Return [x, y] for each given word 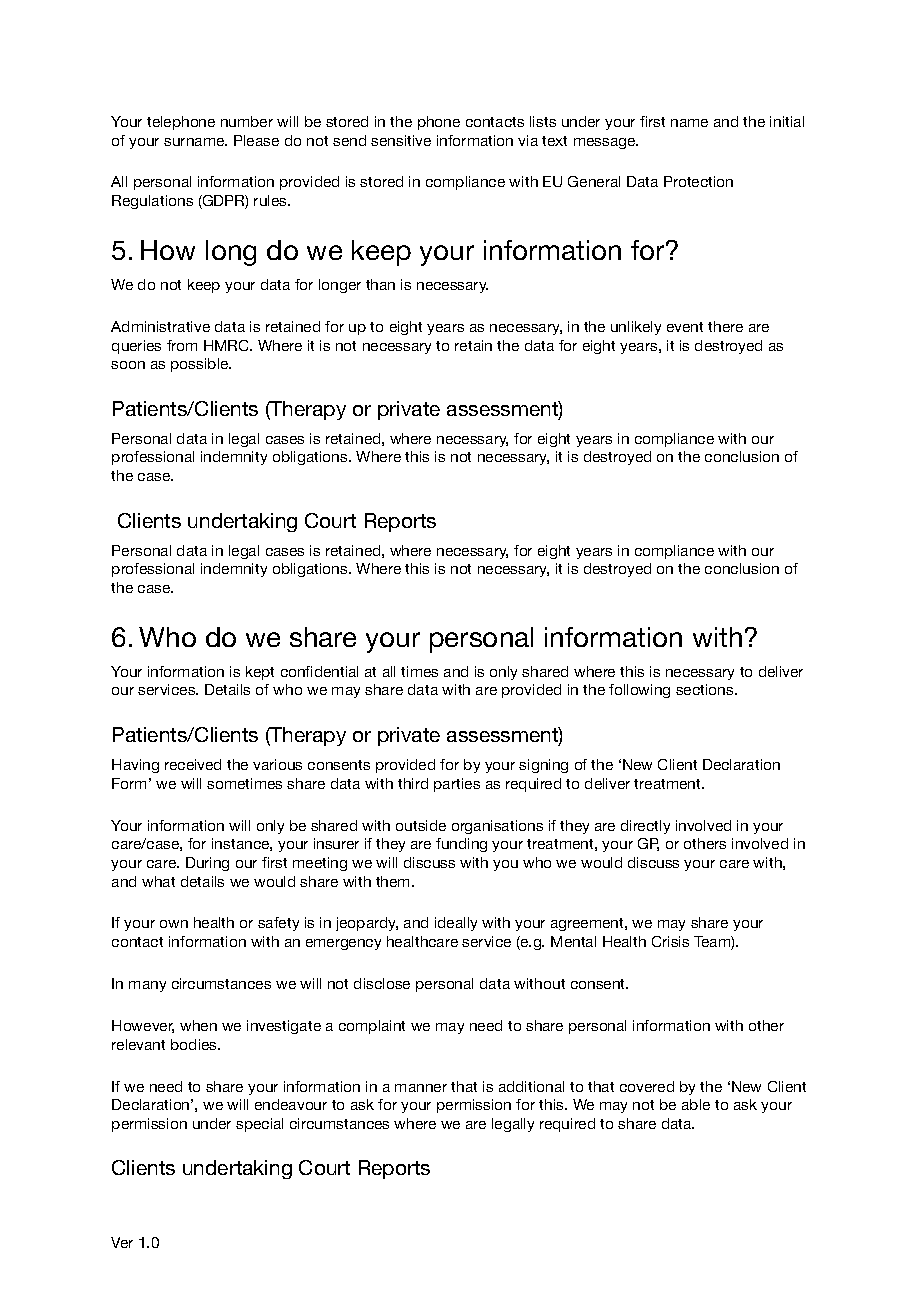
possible [201, 365]
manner [421, 1088]
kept [260, 673]
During [207, 864]
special [259, 1125]
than [380, 284]
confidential [319, 671]
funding [461, 845]
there [725, 326]
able [696, 1104]
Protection [698, 181]
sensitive [401, 140]
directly [645, 827]
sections [706, 689]
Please [256, 140]
